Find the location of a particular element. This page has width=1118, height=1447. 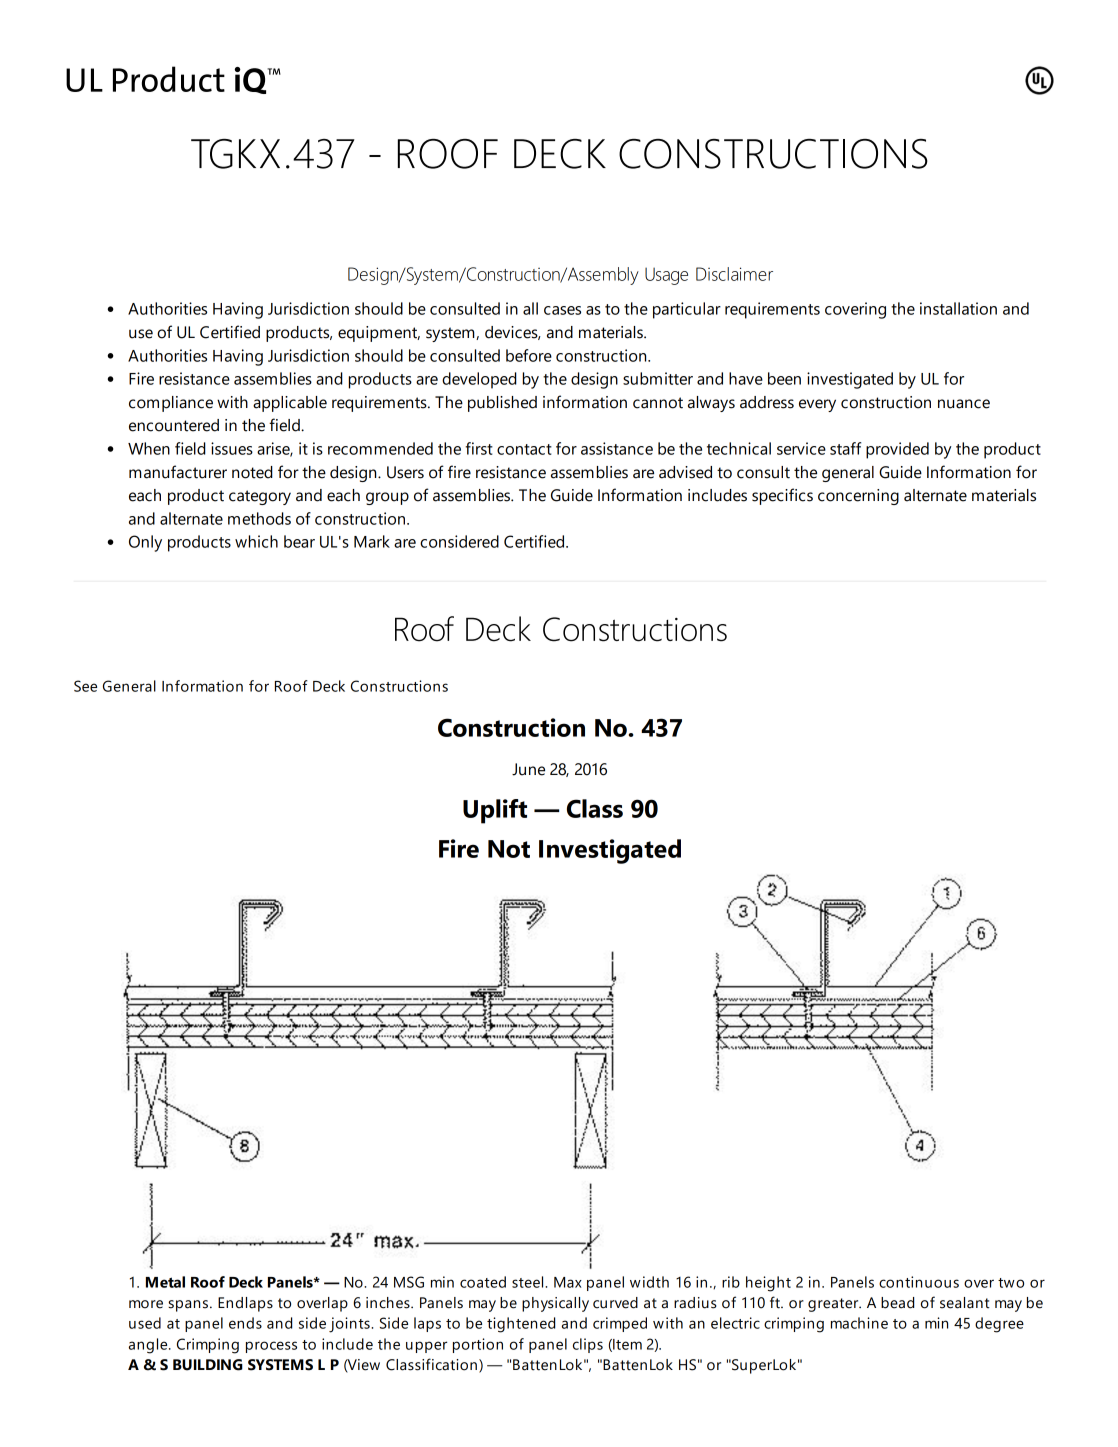

Mark is located at coordinates (372, 541).
